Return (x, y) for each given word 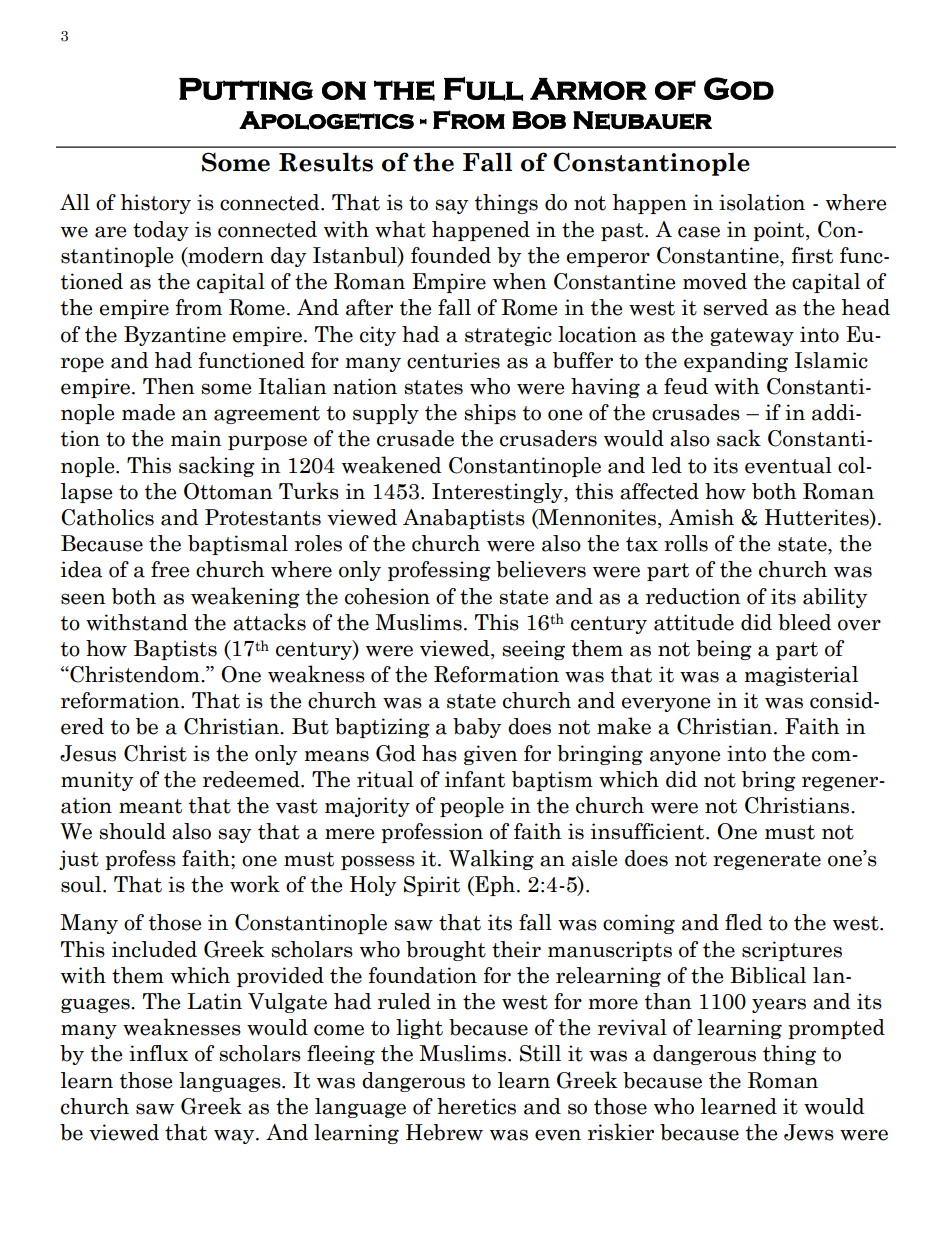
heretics (476, 1106)
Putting (246, 89)
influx (158, 1053)
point (780, 231)
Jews (809, 1132)
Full (483, 89)
